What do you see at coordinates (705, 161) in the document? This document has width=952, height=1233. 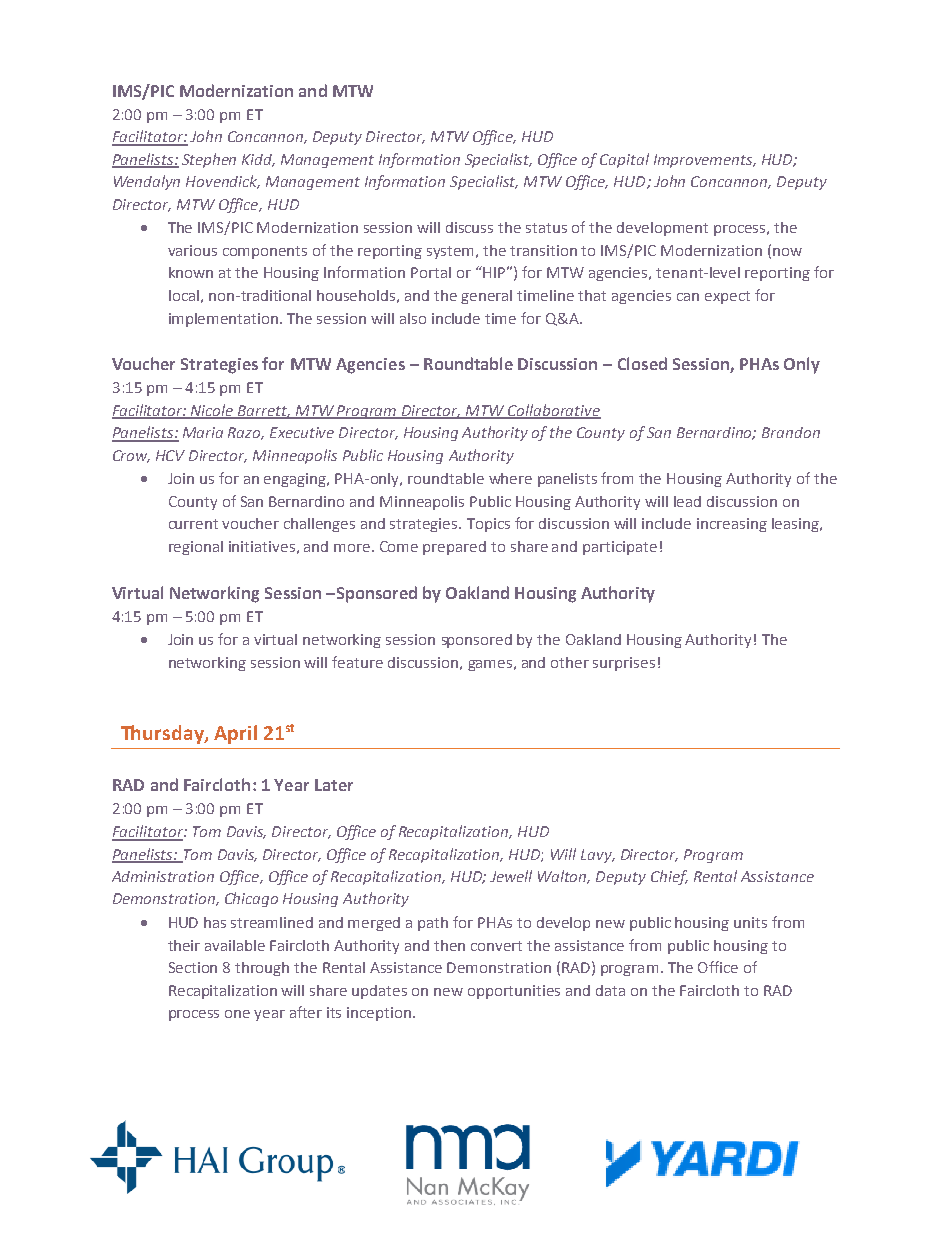 I see `Improvements` at bounding box center [705, 161].
